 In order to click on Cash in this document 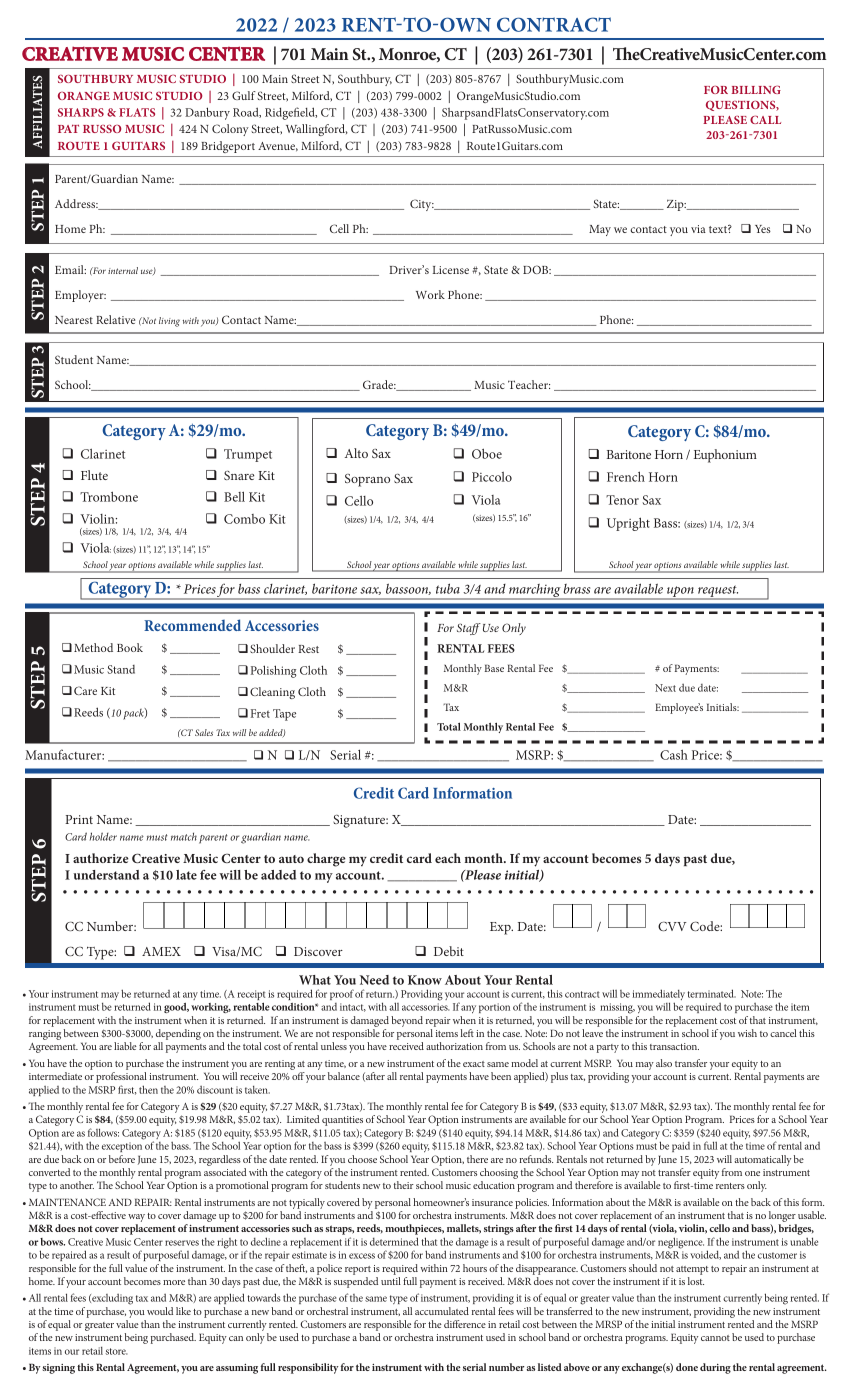, I will do `click(674, 754)`.
